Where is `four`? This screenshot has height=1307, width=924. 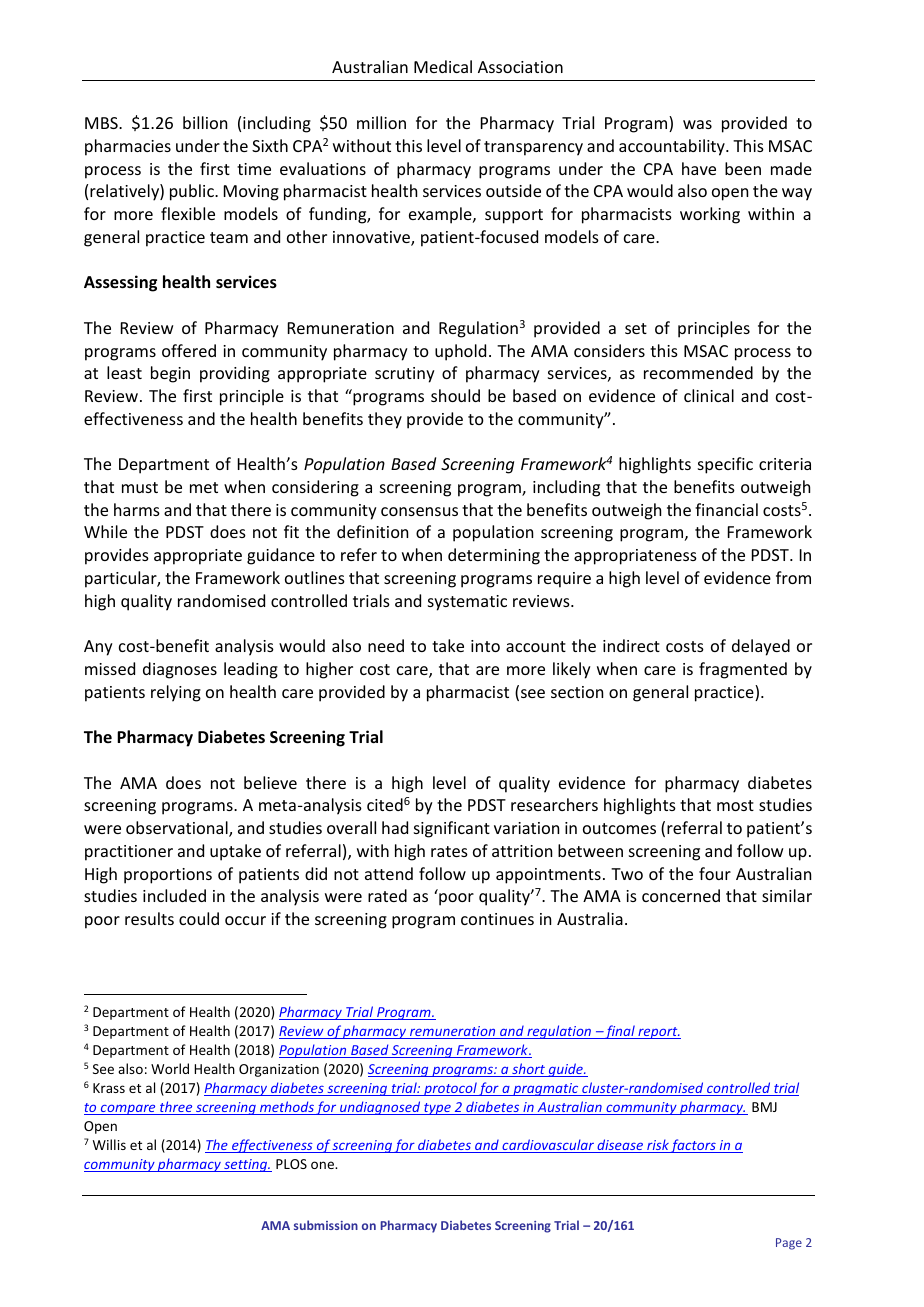
four is located at coordinates (715, 873).
